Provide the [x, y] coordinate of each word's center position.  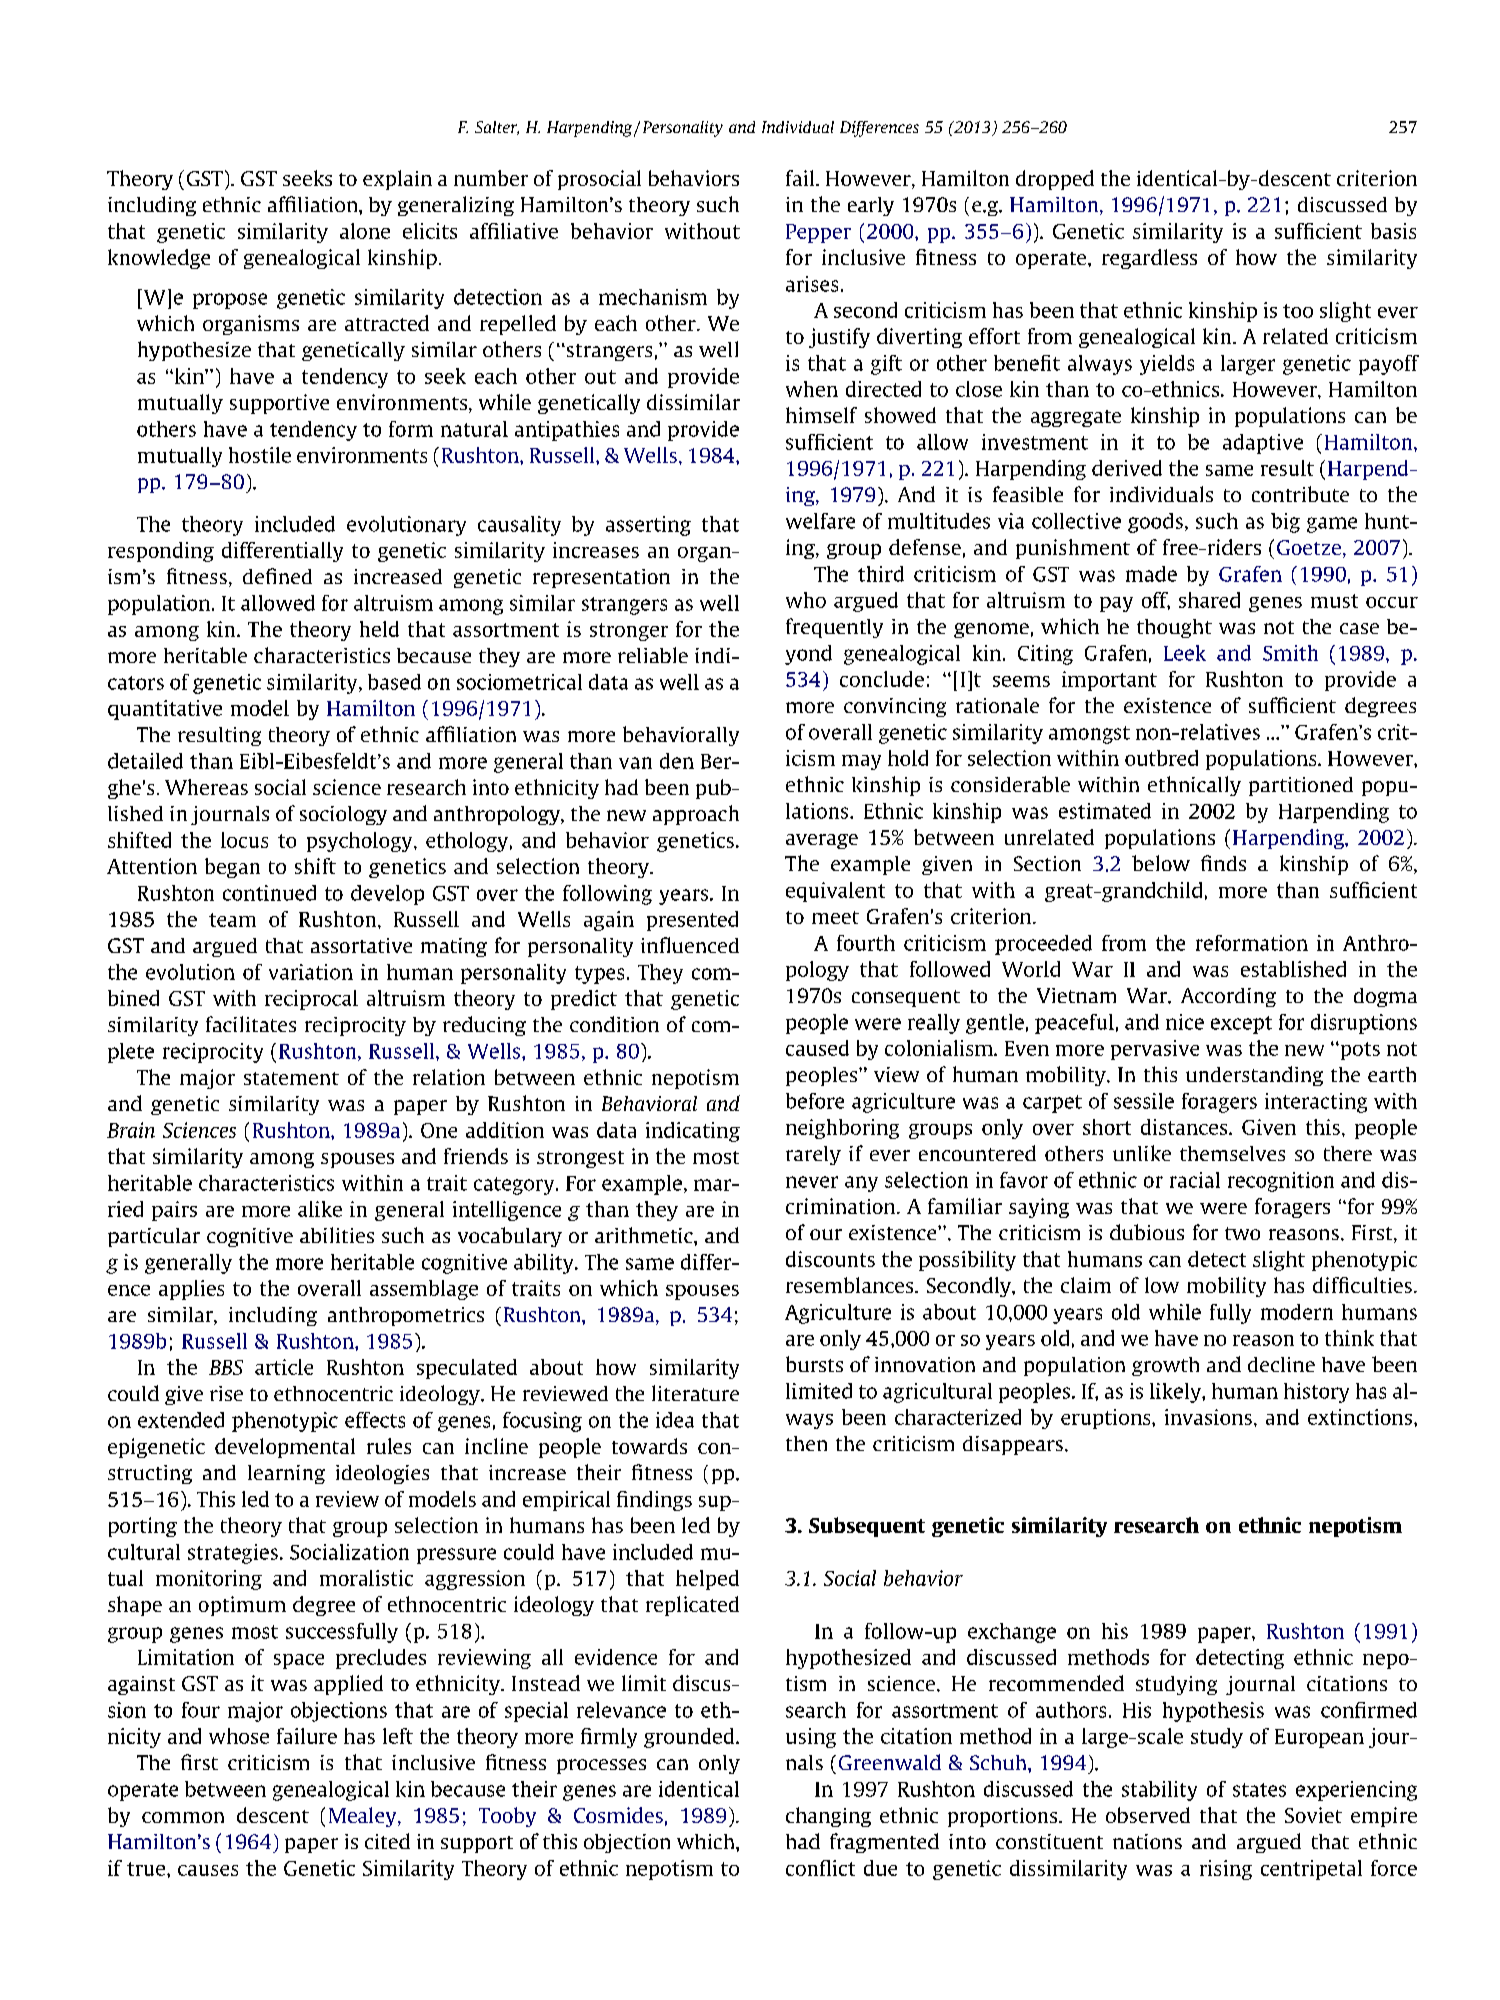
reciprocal [311, 1000]
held [379, 629]
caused [817, 1048]
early [871, 206]
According [1228, 997]
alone [365, 231]
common [183, 1817]
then [806, 1443]
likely [1176, 1393]
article [284, 1367]
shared [1209, 600]
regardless [1149, 259]
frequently [834, 628]
